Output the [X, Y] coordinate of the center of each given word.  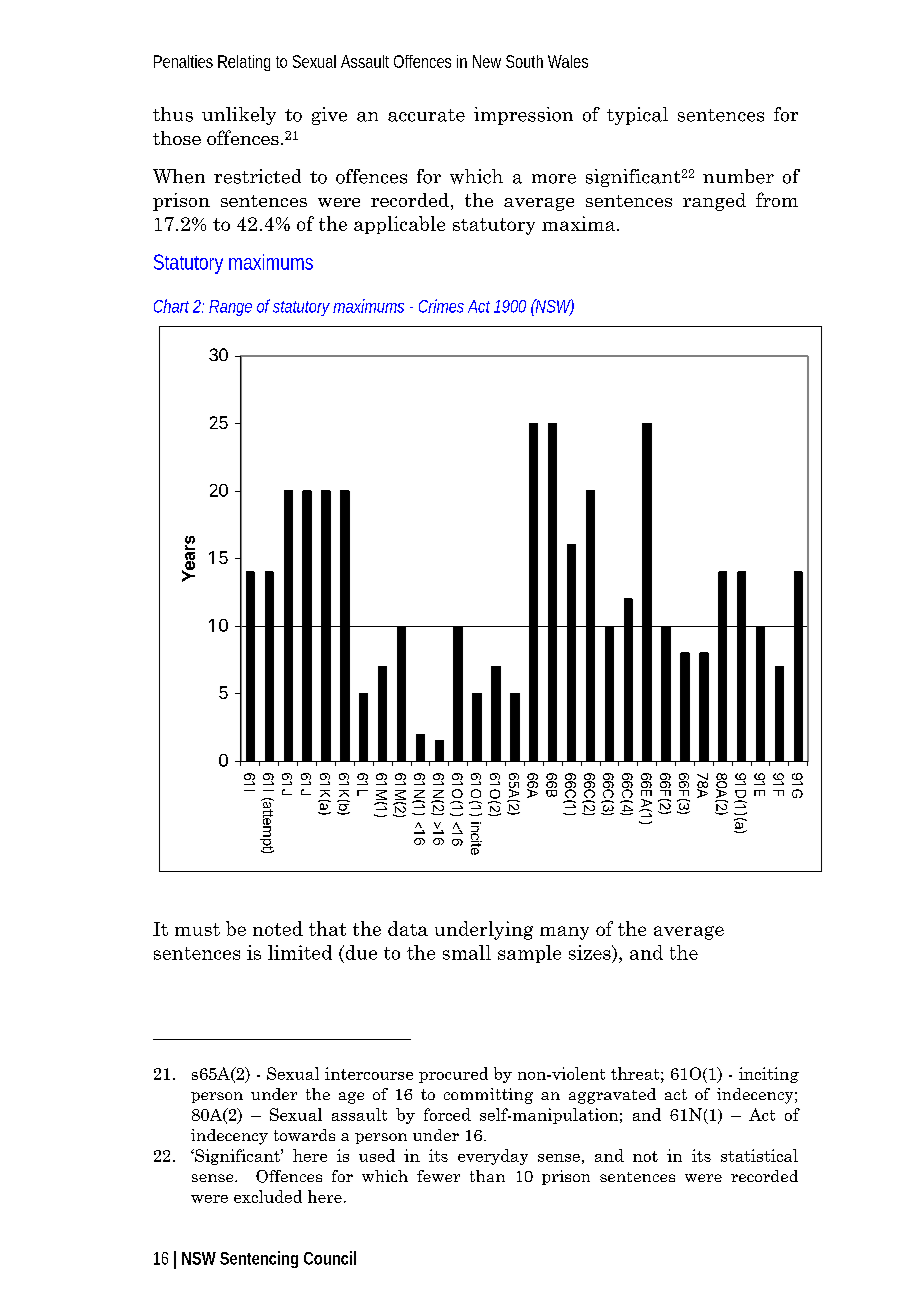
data [408, 928]
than [487, 1176]
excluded [268, 1196]
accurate [426, 115]
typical [637, 116]
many [564, 933]
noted [278, 928]
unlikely [239, 116]
